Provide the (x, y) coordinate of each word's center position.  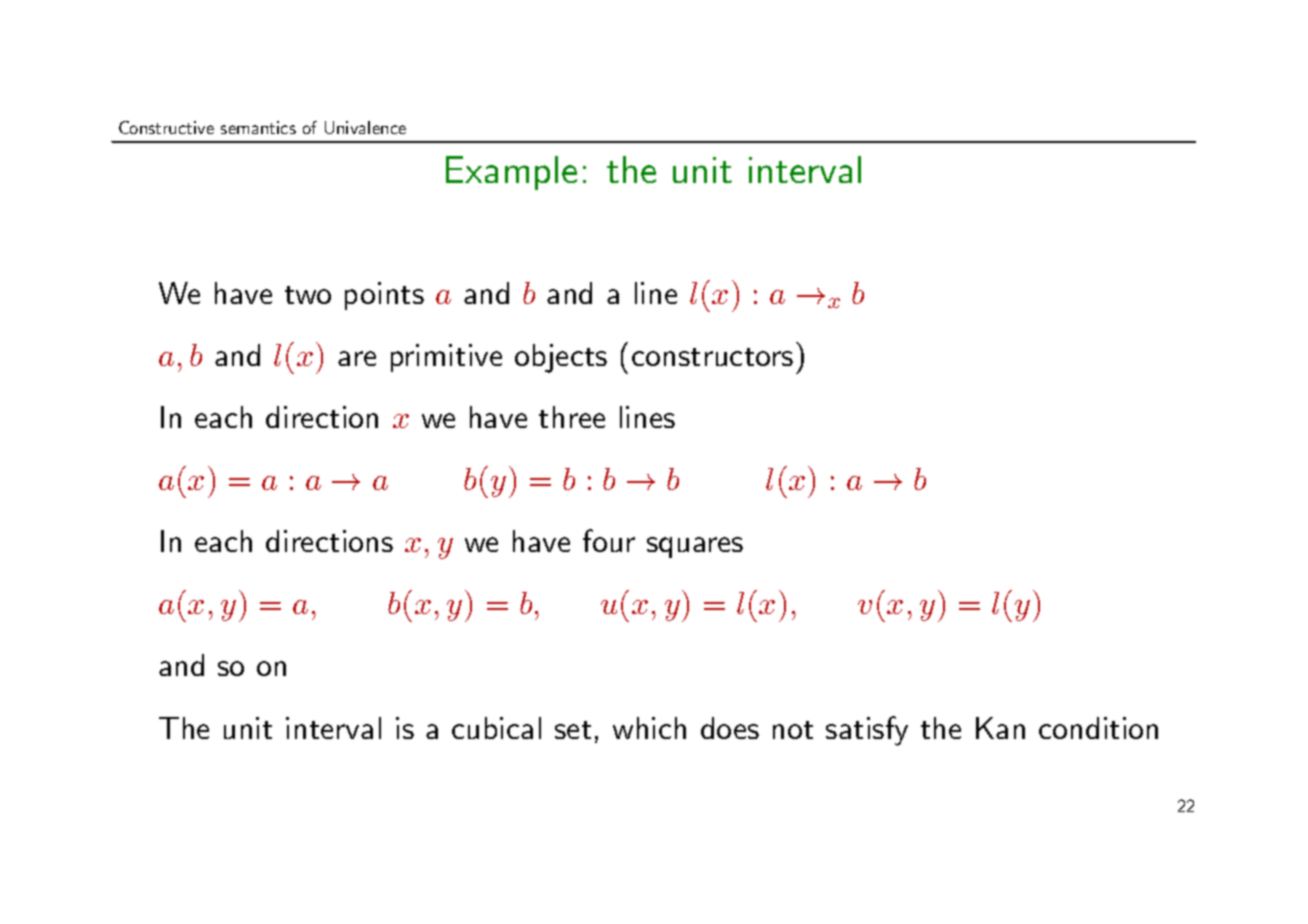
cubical (496, 728)
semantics (258, 127)
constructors (712, 357)
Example (511, 173)
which (649, 728)
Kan (1000, 728)
